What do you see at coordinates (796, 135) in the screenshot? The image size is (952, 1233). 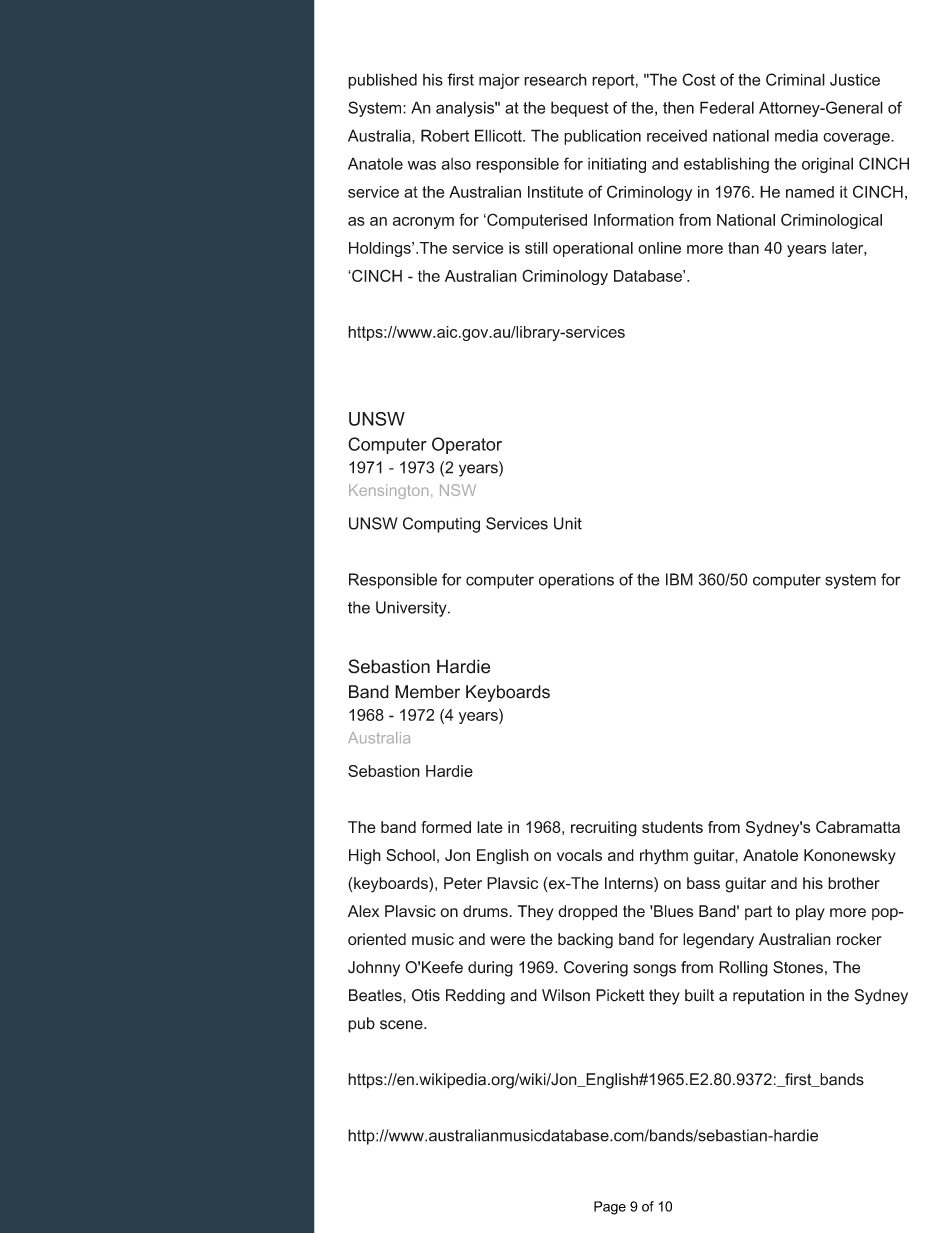 I see `media` at bounding box center [796, 135].
